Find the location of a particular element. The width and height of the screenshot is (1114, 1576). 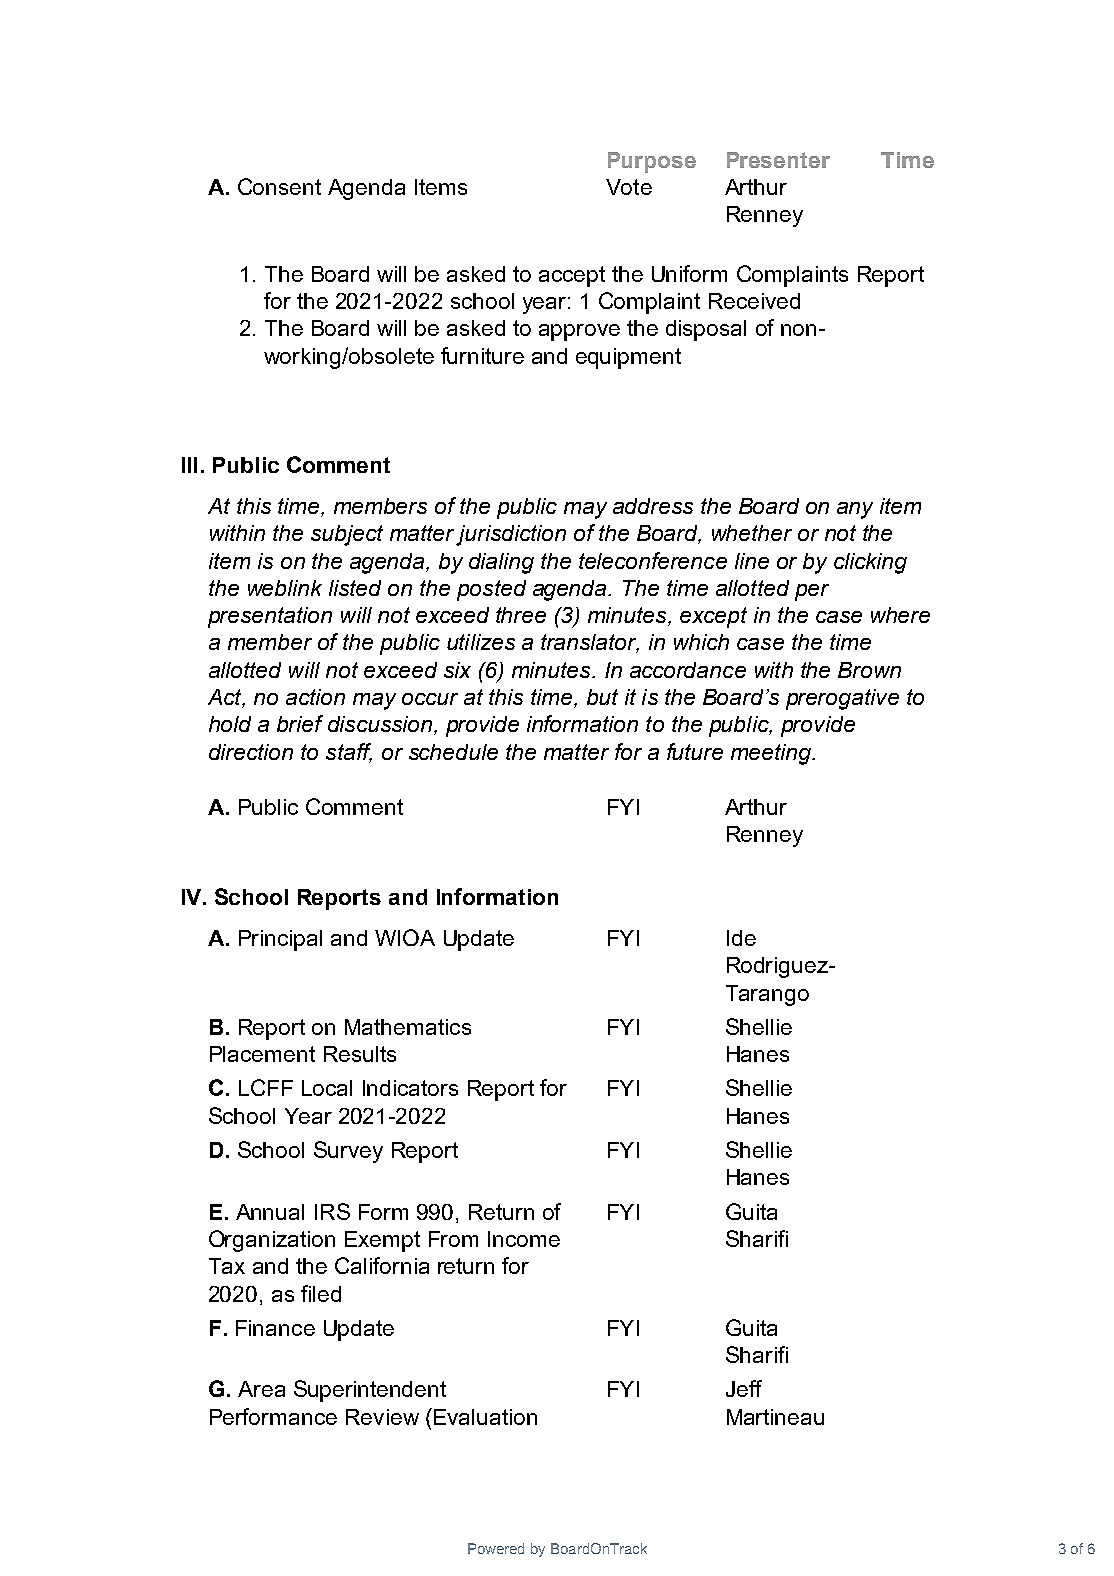

accept is located at coordinates (572, 276).
